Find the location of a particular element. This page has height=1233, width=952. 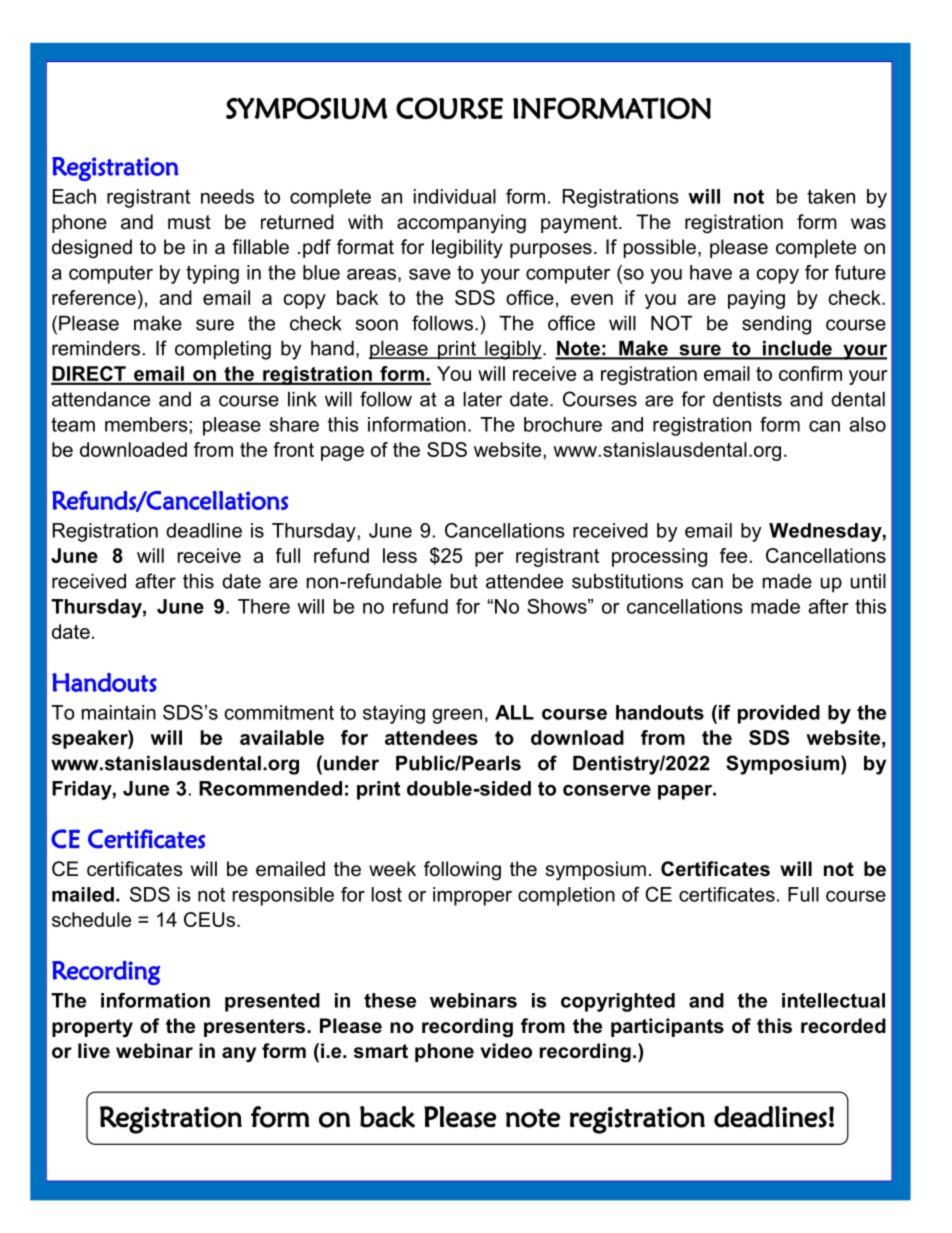

members is located at coordinates (147, 424).
